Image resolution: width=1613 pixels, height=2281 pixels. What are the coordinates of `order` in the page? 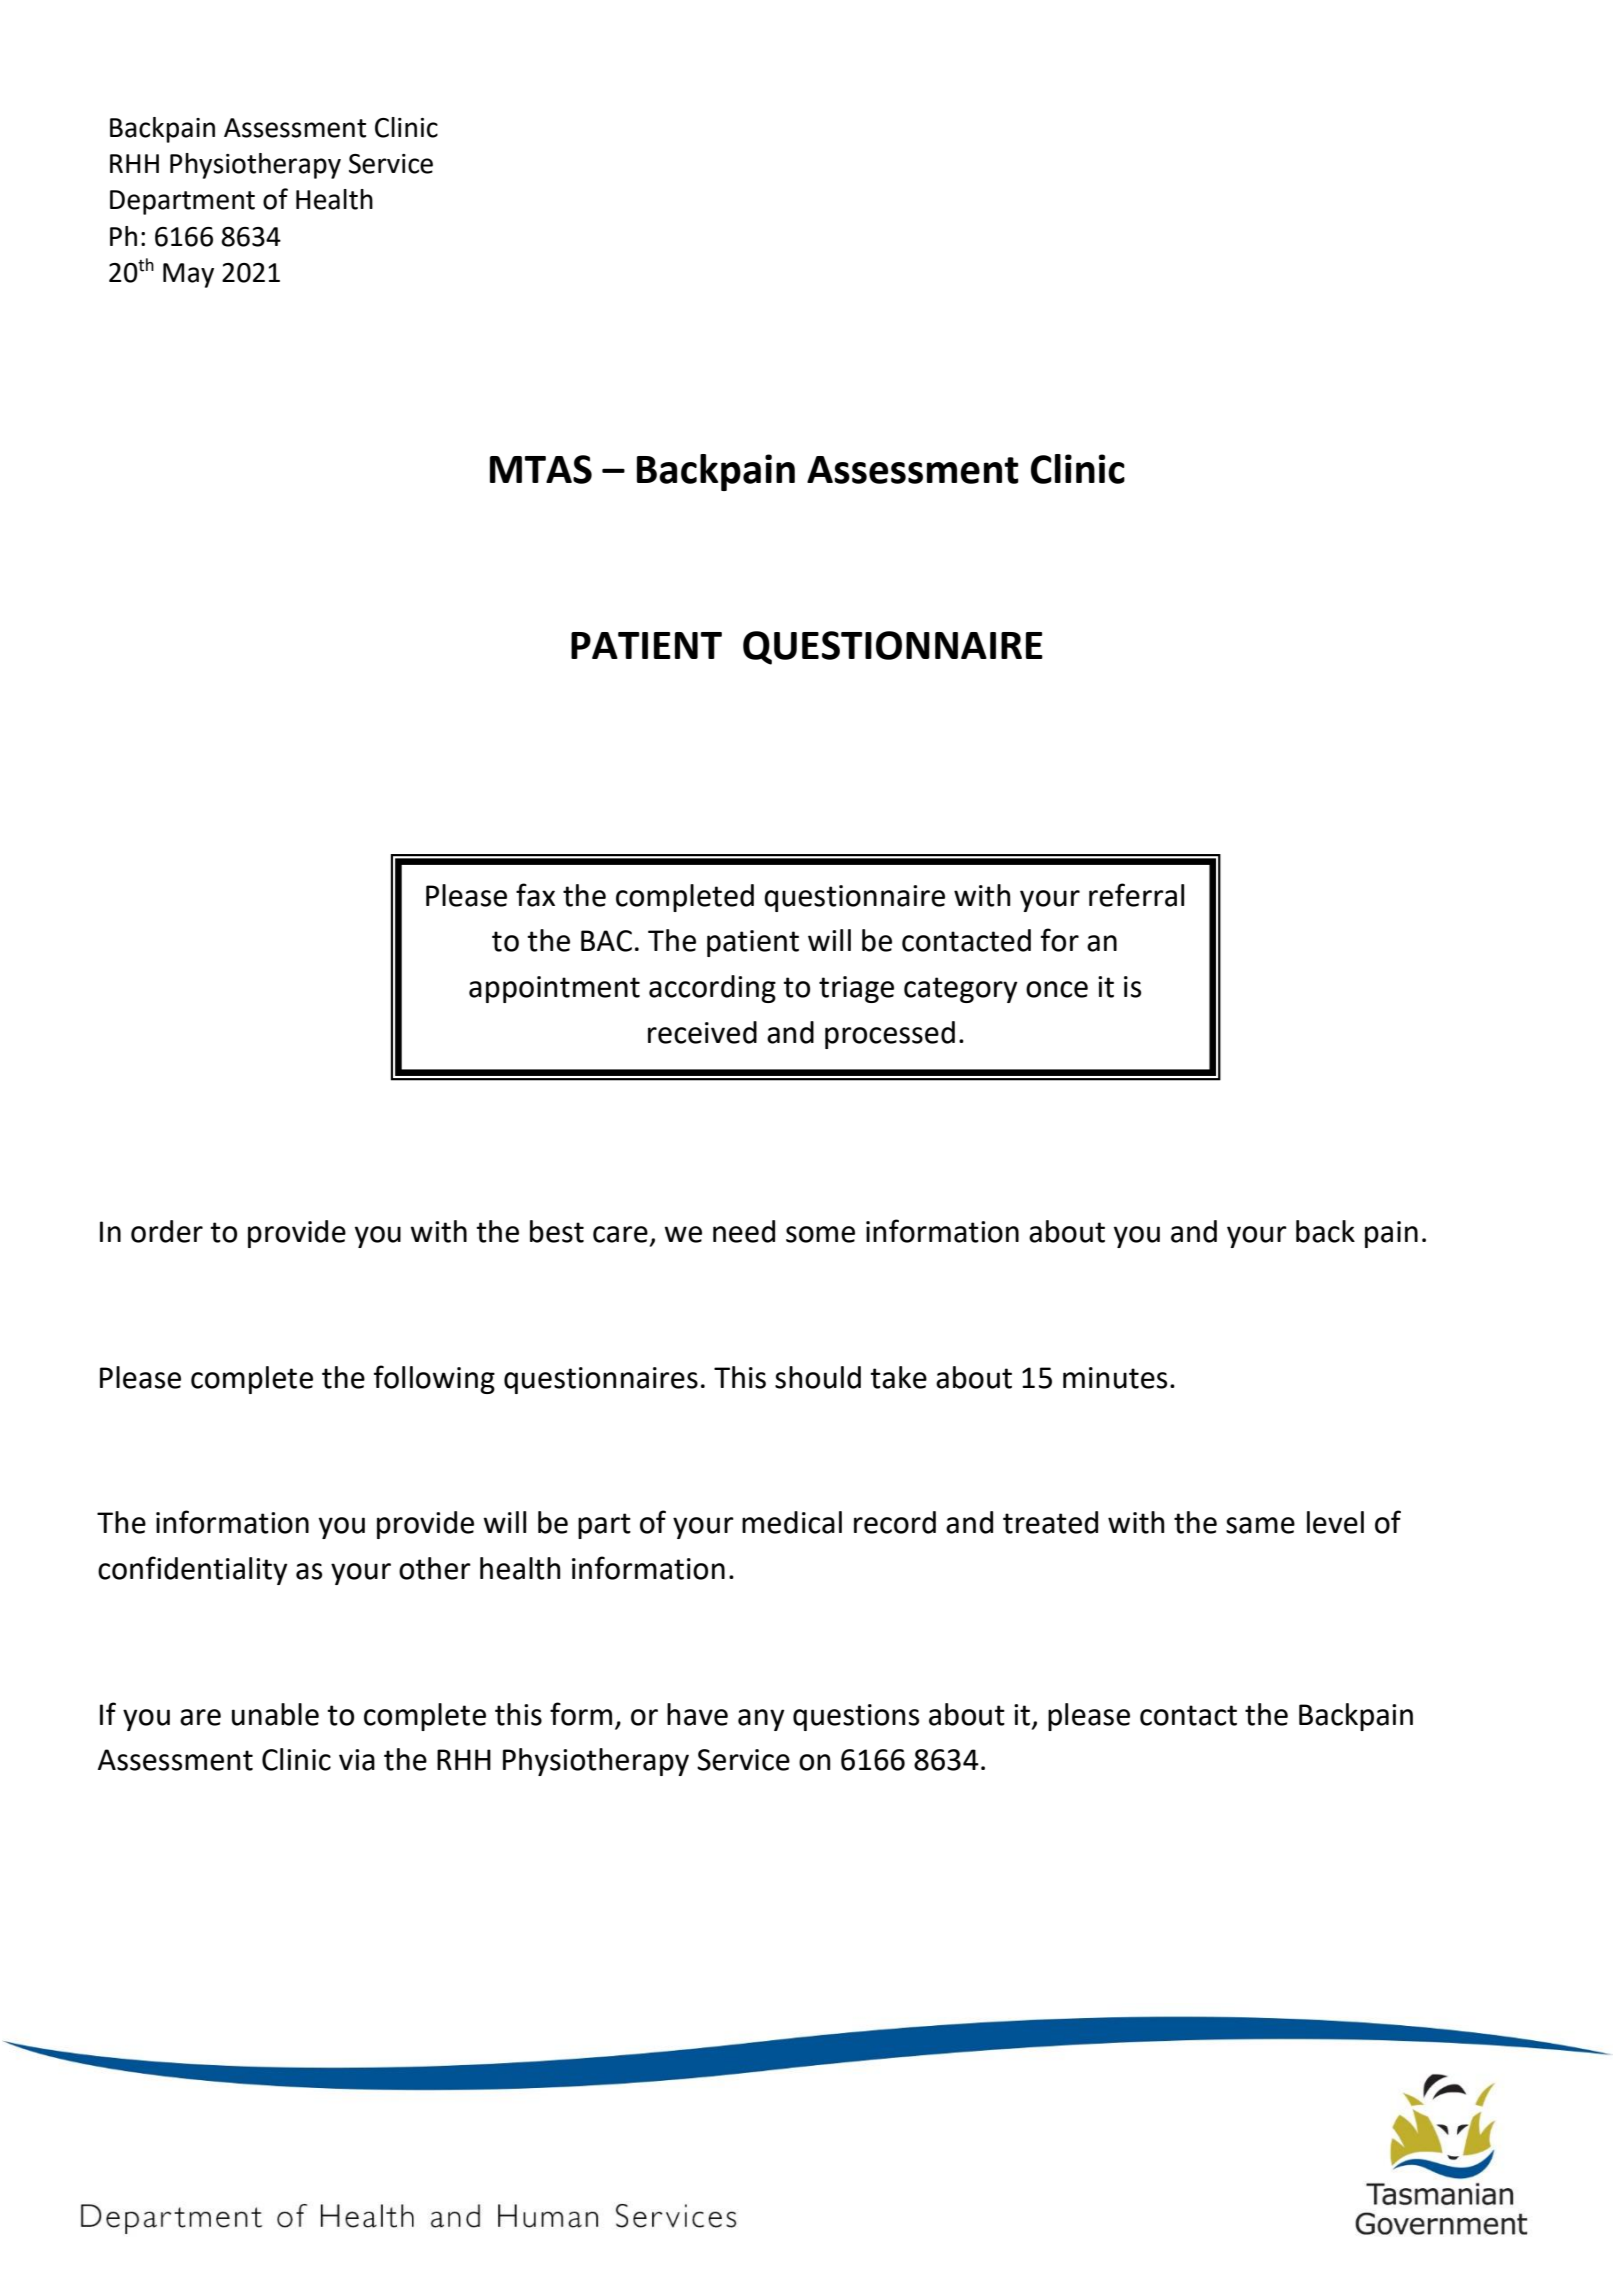 It's located at (167, 1231).
